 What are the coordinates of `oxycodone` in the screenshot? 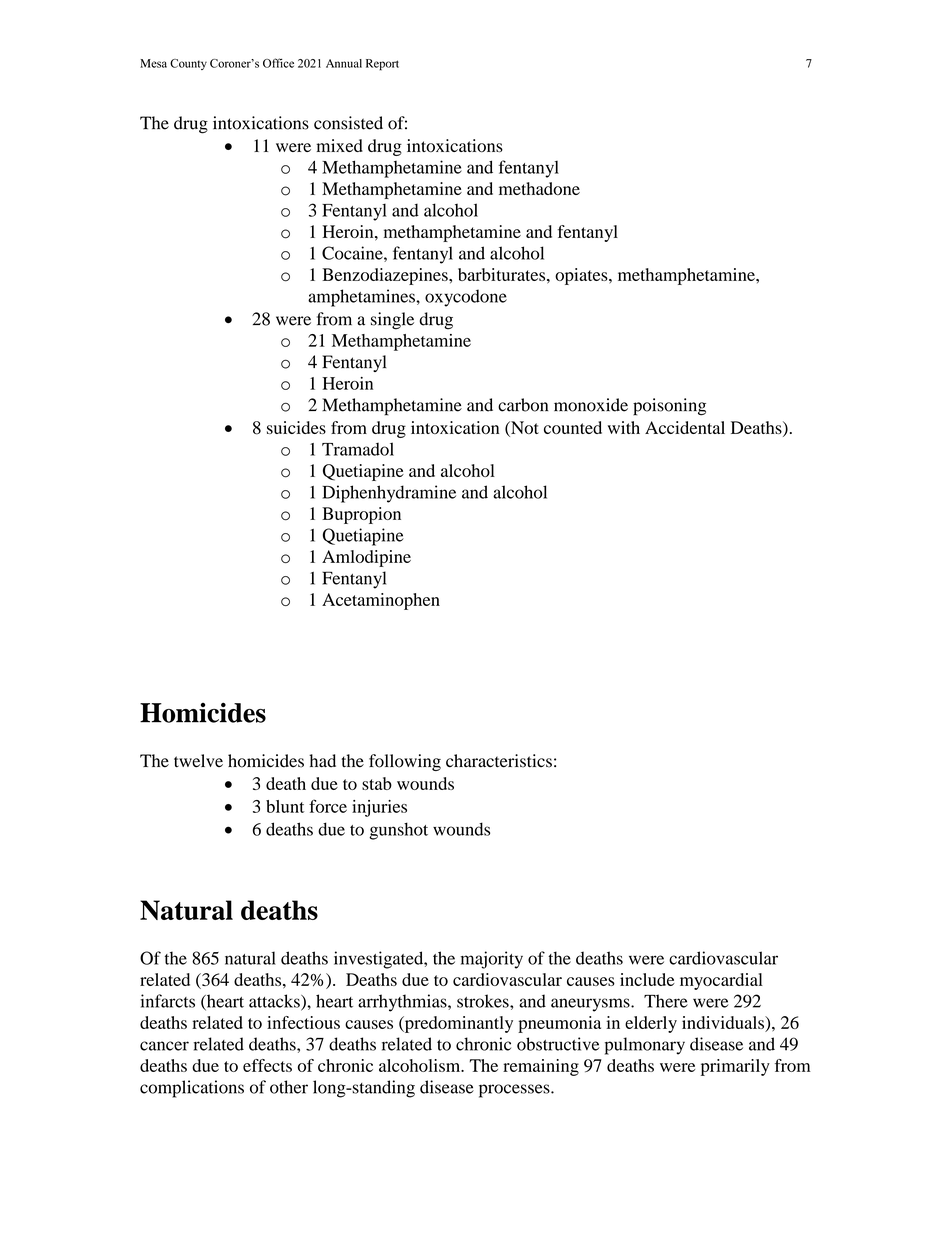 It's located at (466, 298).
